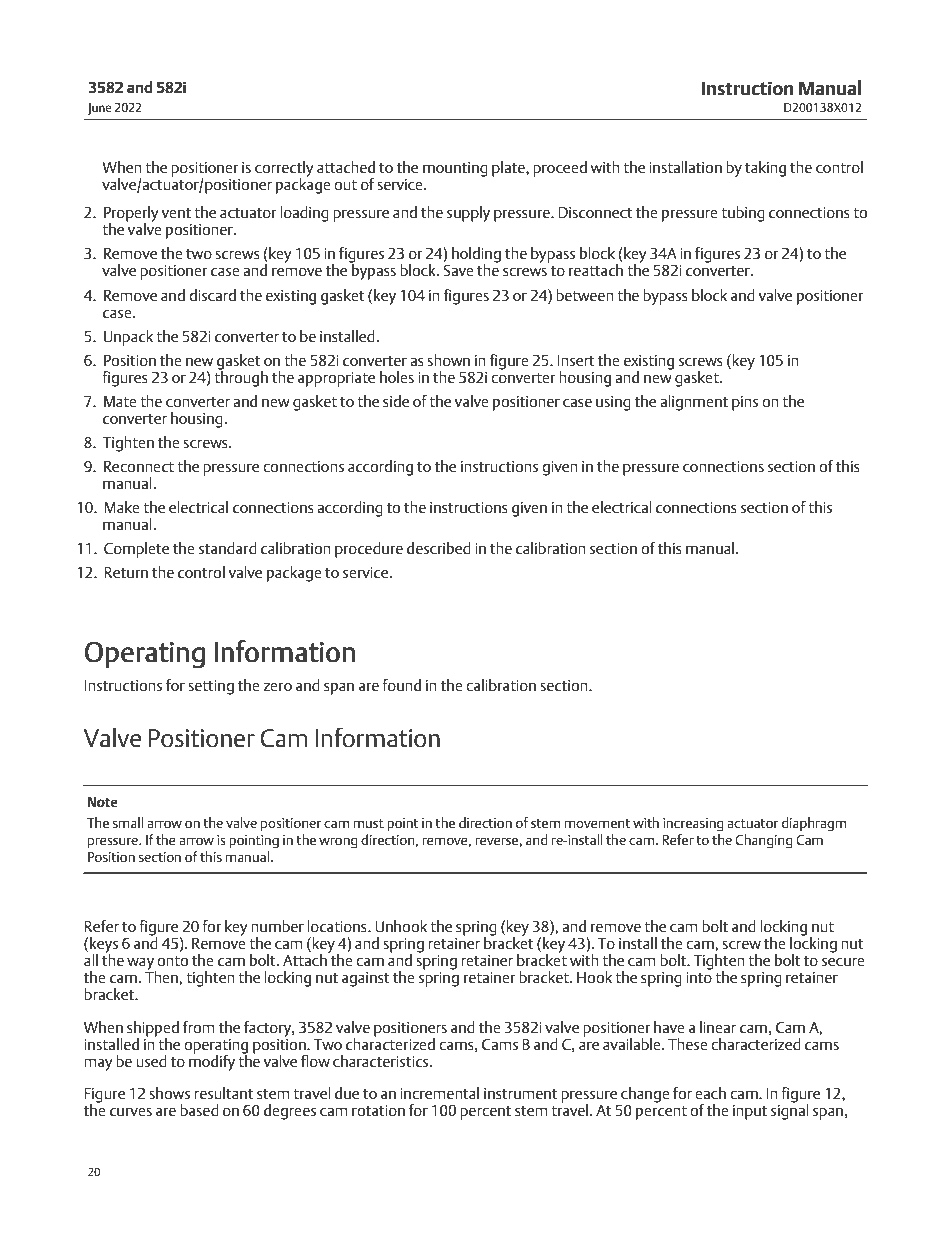 Image resolution: width=952 pixels, height=1233 pixels. I want to click on incremental, so click(439, 1093).
